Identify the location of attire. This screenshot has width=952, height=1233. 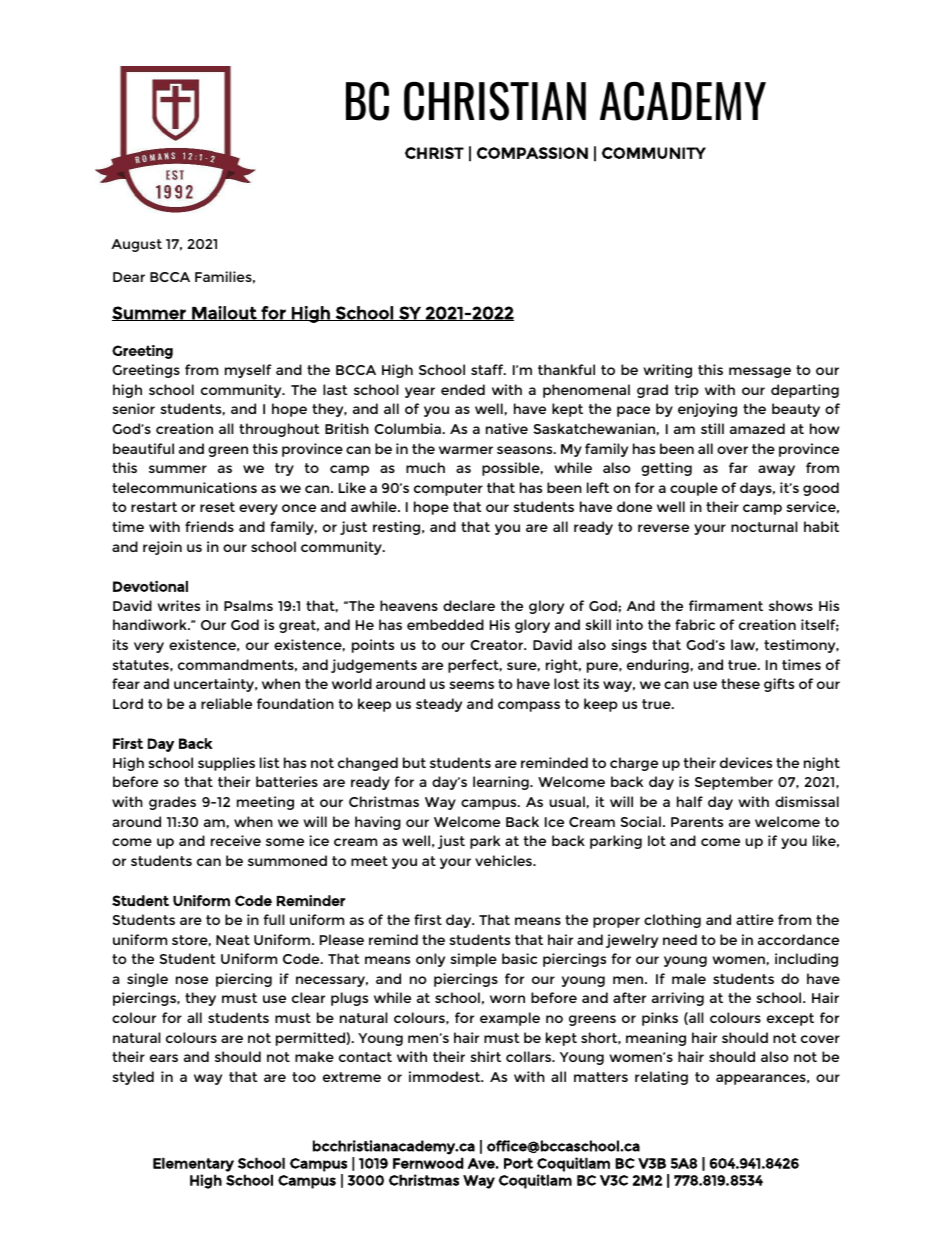
(755, 919).
